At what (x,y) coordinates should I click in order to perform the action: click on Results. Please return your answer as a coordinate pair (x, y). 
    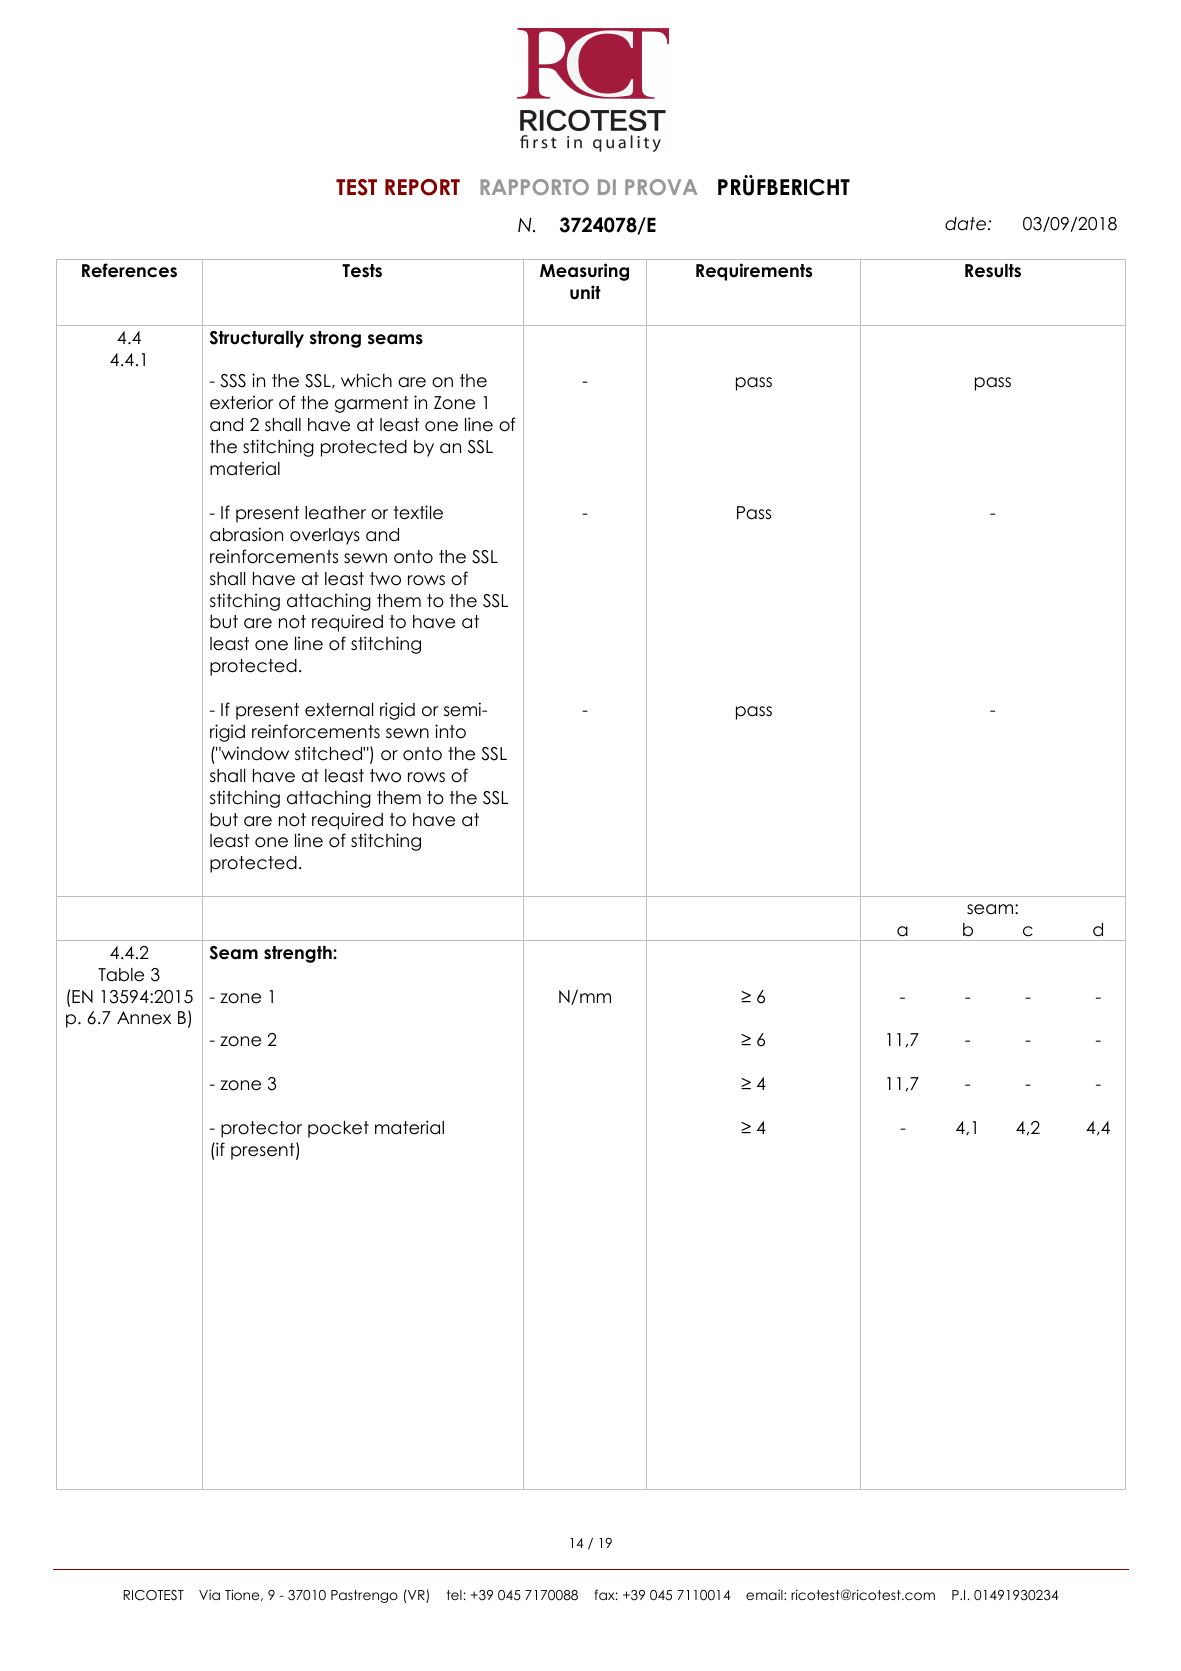
    Looking at the image, I should click on (993, 271).
